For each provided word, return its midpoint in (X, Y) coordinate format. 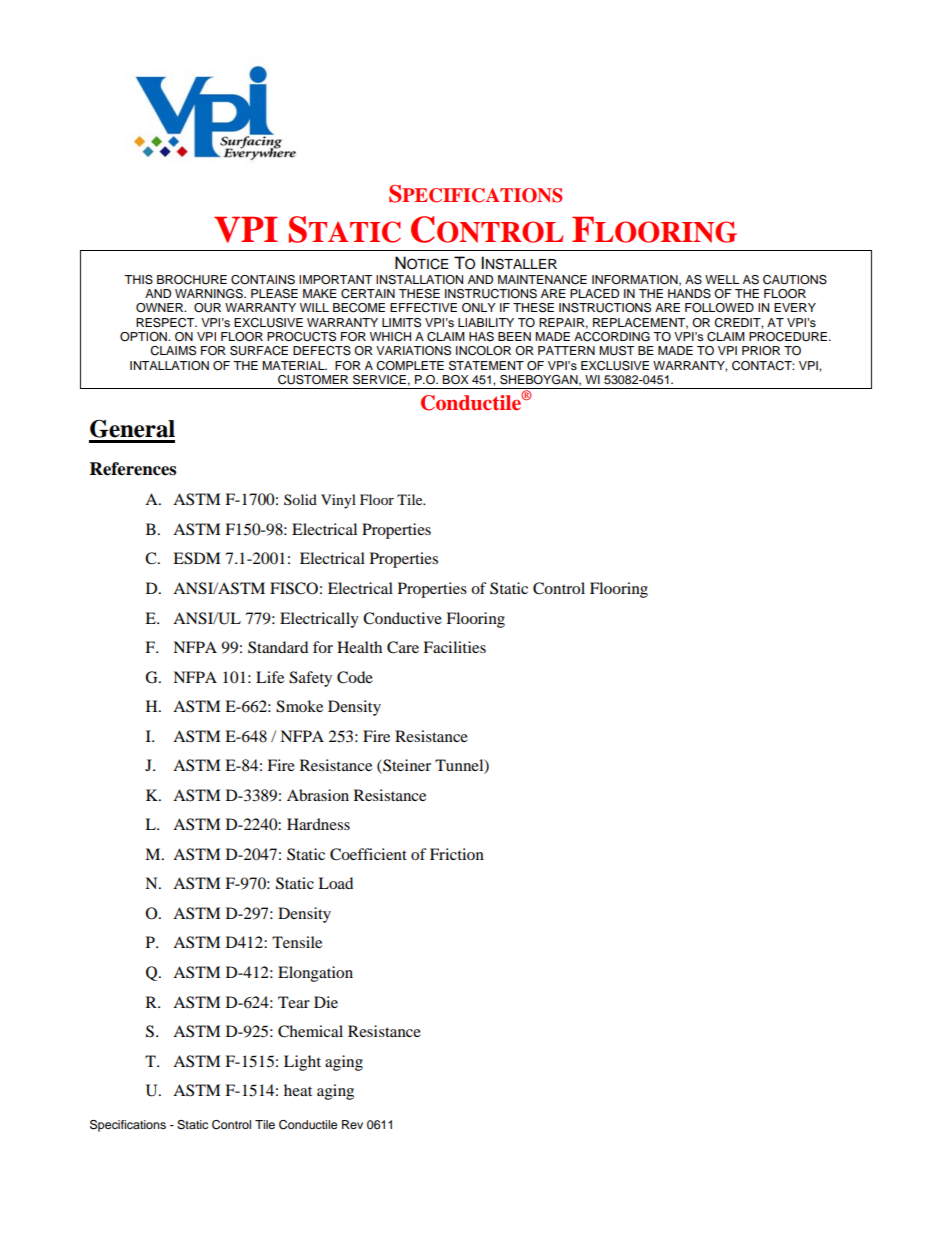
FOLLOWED (719, 308)
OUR (207, 308)
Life (270, 677)
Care (403, 647)
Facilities (454, 647)
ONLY (479, 308)
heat (298, 1090)
